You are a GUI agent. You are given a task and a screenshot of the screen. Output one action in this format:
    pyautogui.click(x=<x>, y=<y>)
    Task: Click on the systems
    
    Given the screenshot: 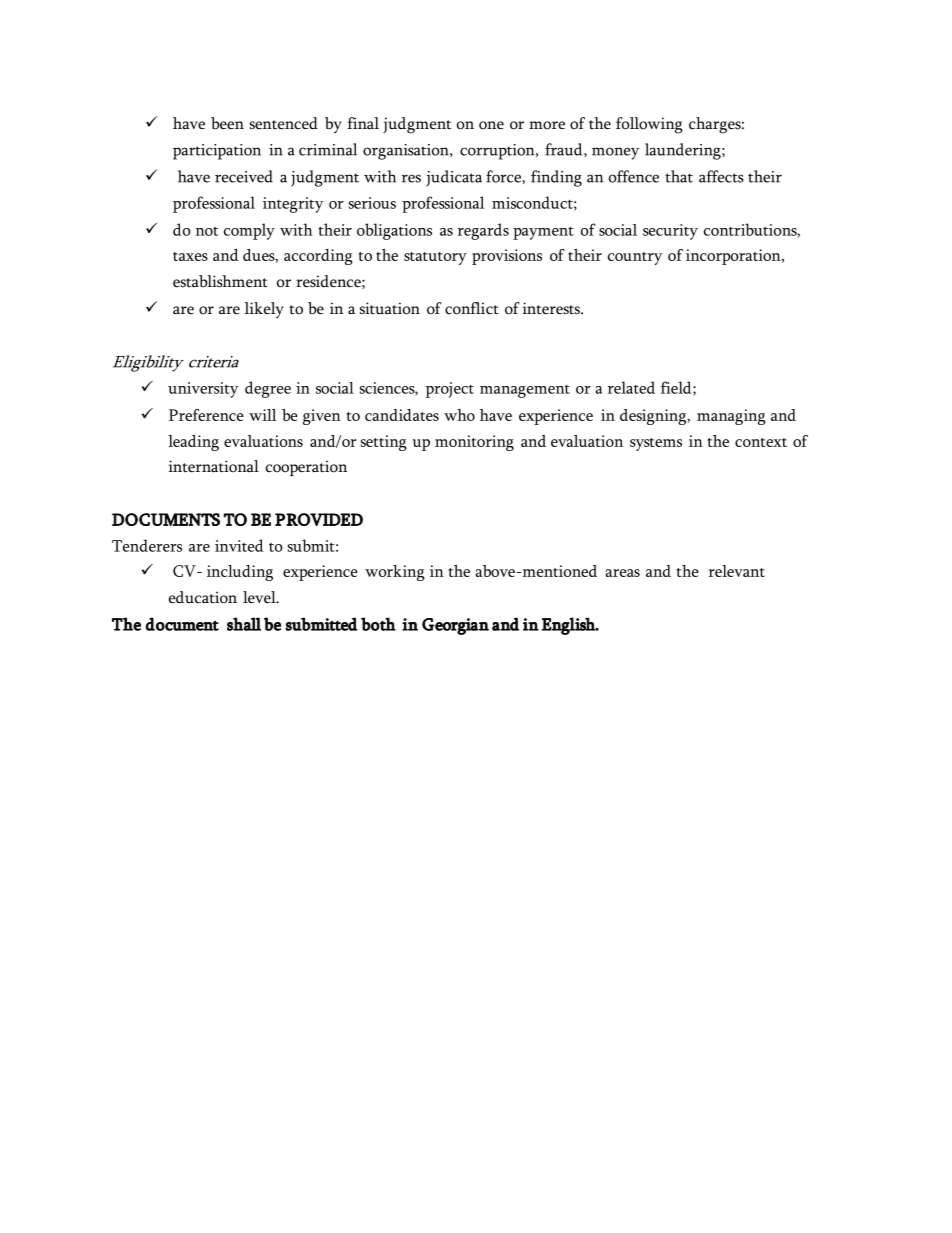 What is the action you would take?
    pyautogui.click(x=656, y=444)
